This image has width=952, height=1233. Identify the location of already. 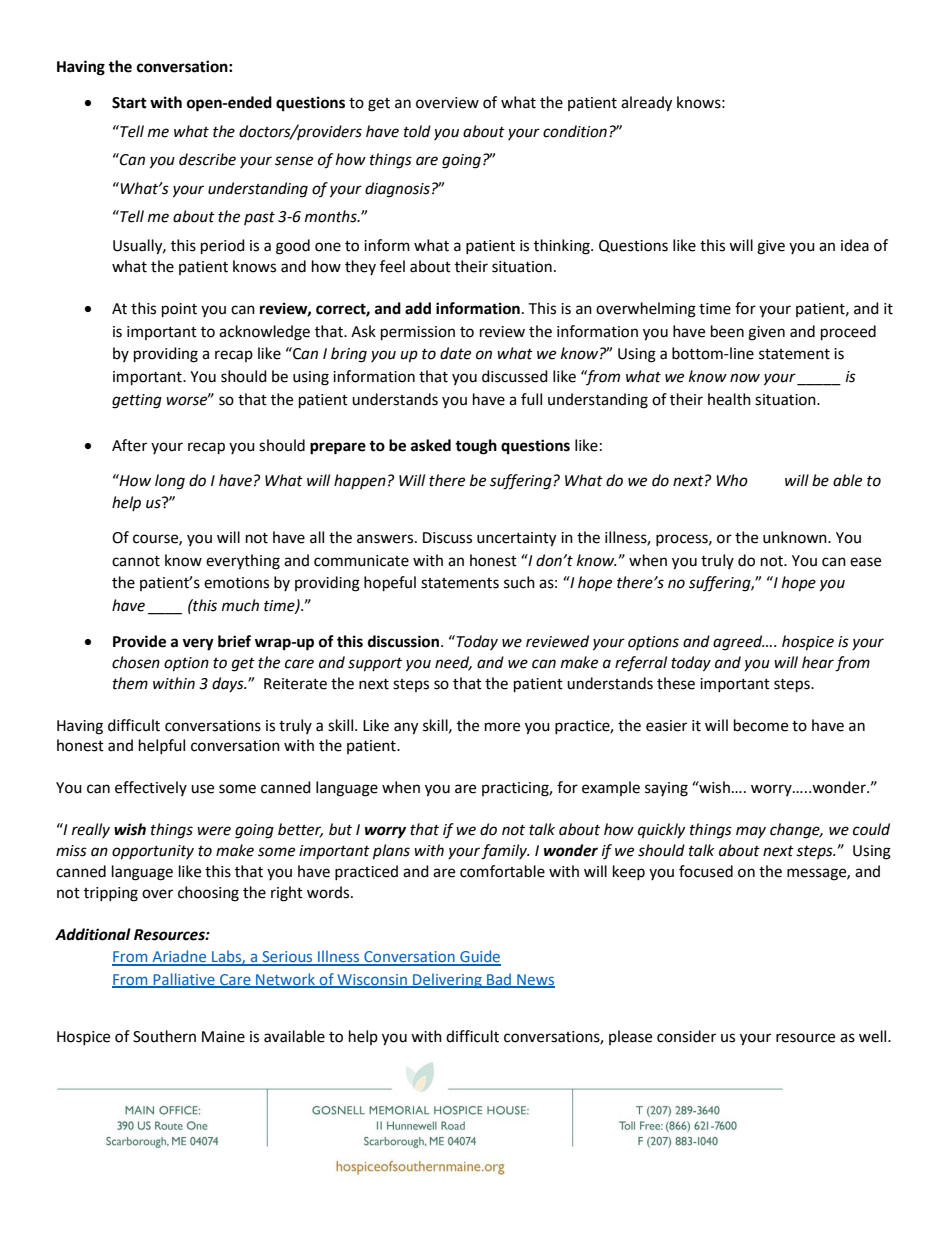
(646, 104).
